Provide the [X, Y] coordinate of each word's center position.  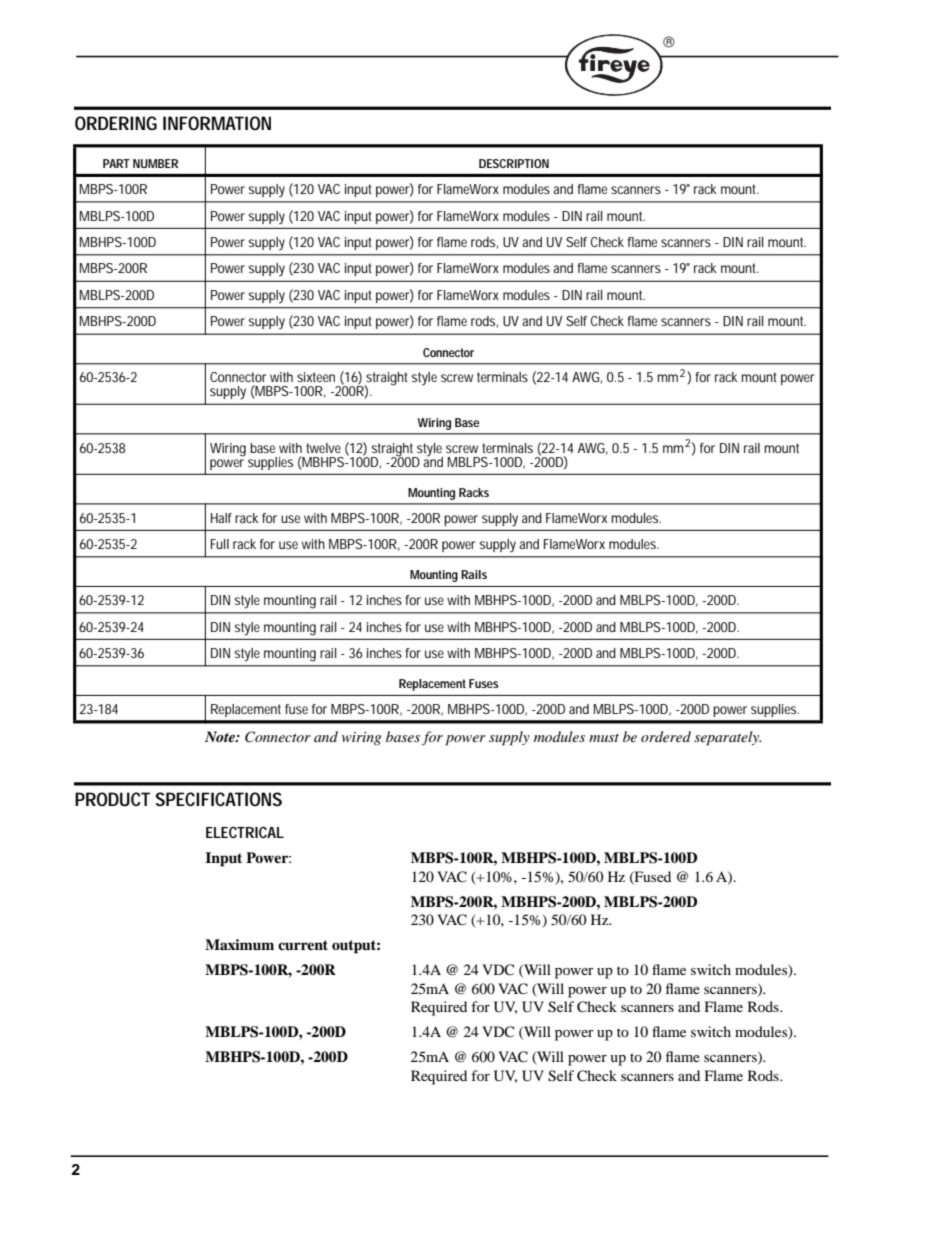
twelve [323, 448]
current [303, 945]
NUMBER [155, 163]
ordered [666, 736]
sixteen [316, 377]
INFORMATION [217, 123]
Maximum [239, 944]
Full [220, 544]
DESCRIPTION [514, 163]
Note [221, 736]
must [604, 738]
